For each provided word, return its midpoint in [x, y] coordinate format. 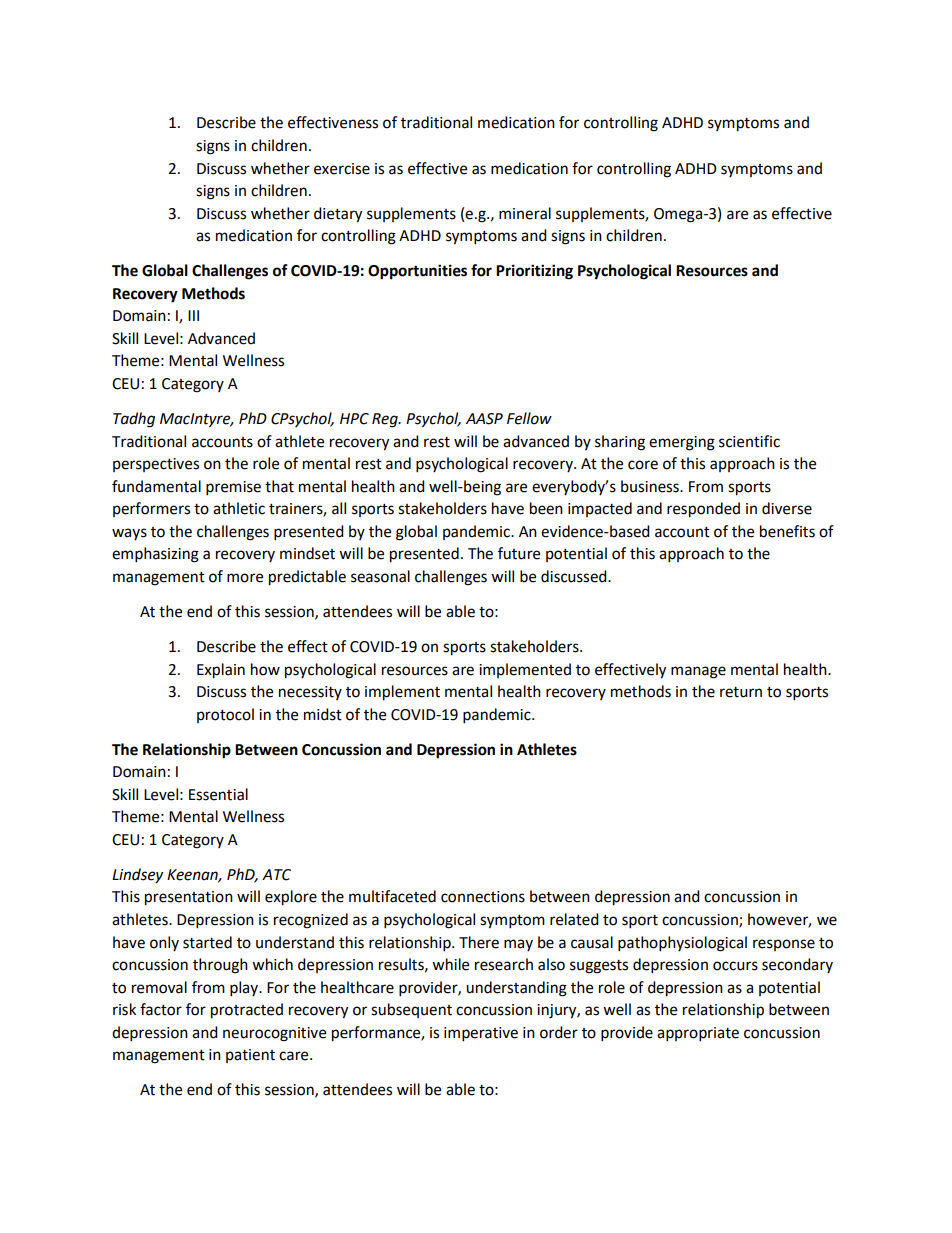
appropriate [698, 1034]
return [741, 692]
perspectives [156, 465]
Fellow [529, 418]
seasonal [380, 576]
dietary [338, 215]
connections [483, 897]
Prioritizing [534, 272]
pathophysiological [682, 944]
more [245, 578]
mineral [525, 213]
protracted [247, 1011]
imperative [481, 1034]
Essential [218, 794]
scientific [749, 441]
